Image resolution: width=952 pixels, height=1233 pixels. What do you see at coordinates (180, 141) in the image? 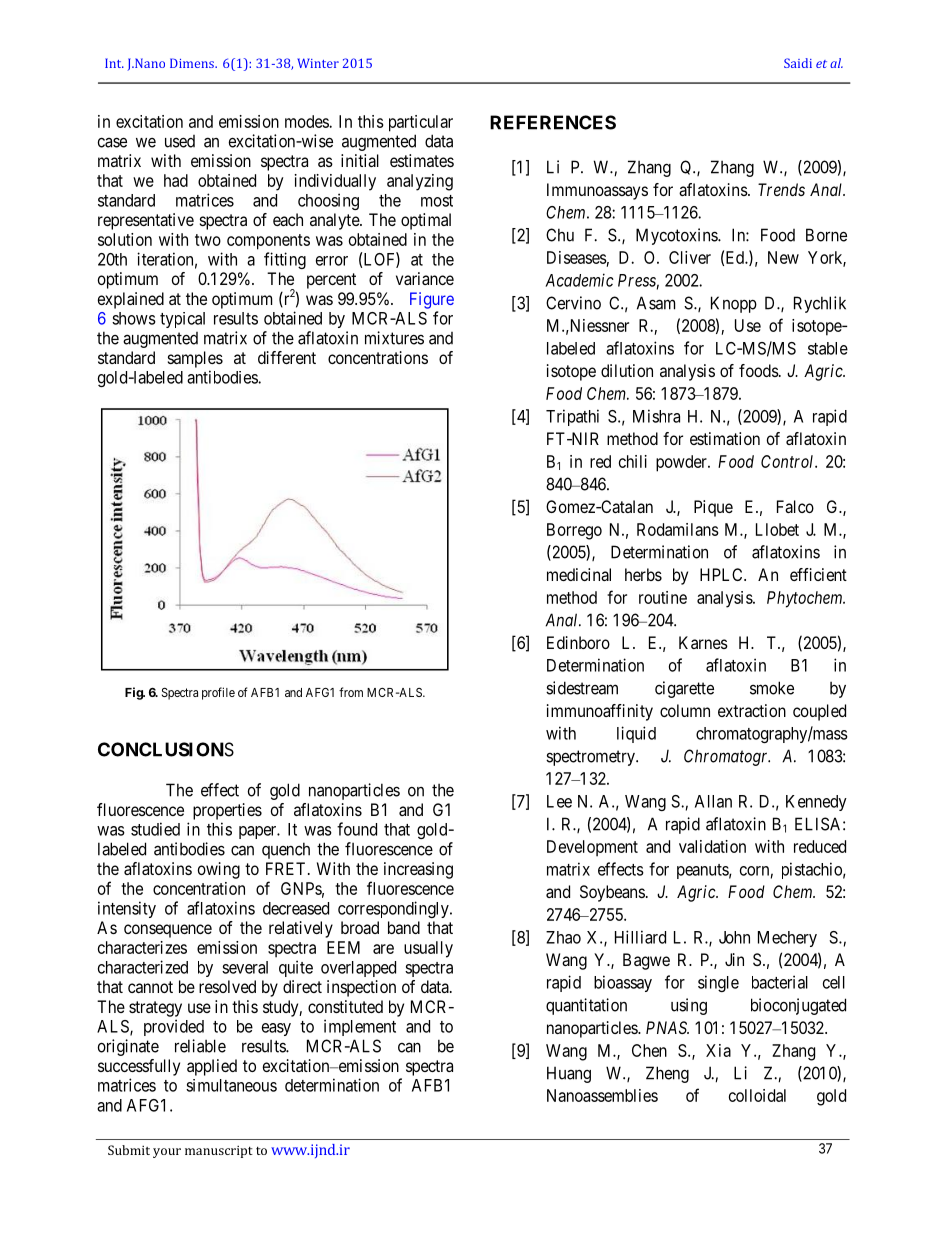
I see `used` at bounding box center [180, 141].
